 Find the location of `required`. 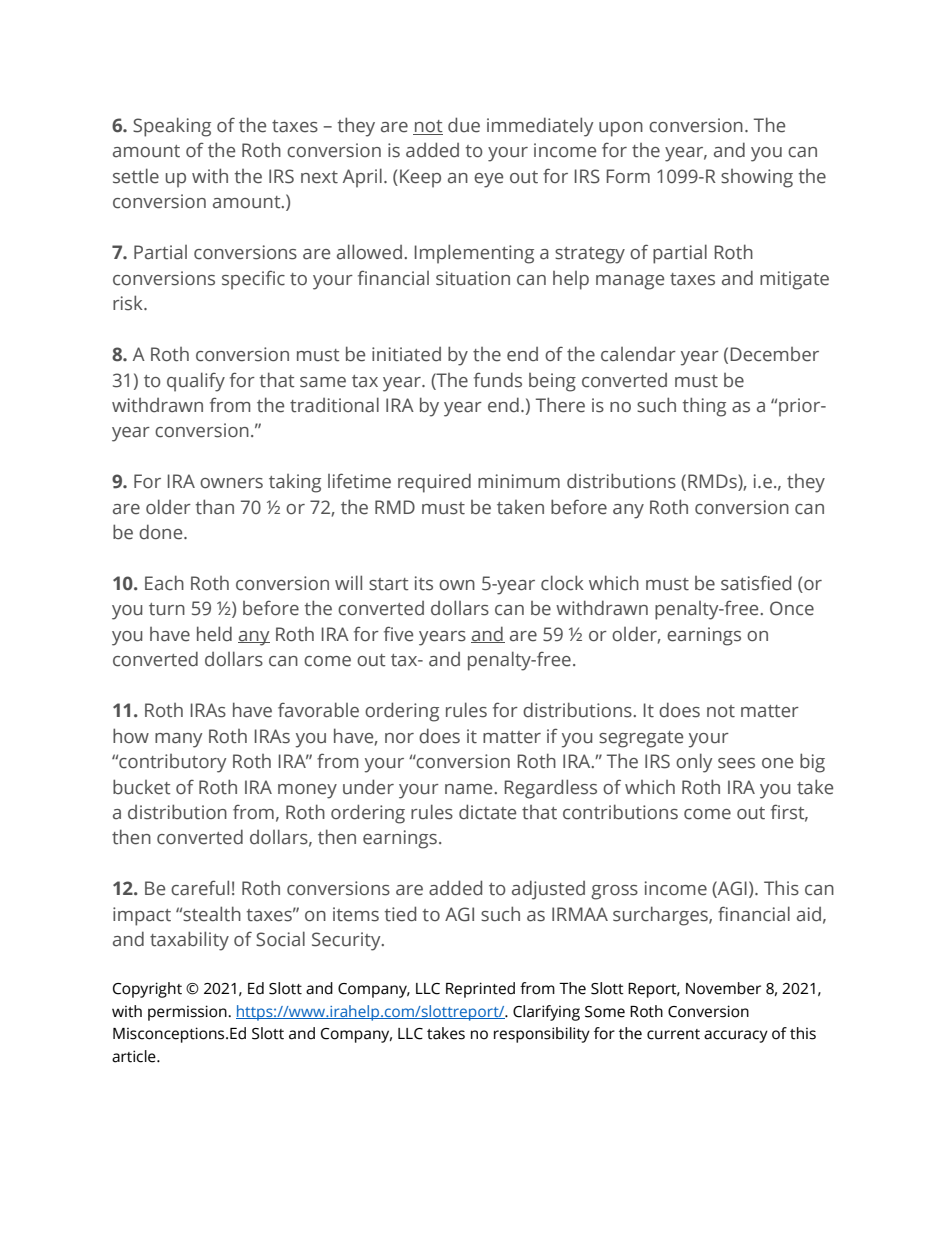

required is located at coordinates (434, 483).
